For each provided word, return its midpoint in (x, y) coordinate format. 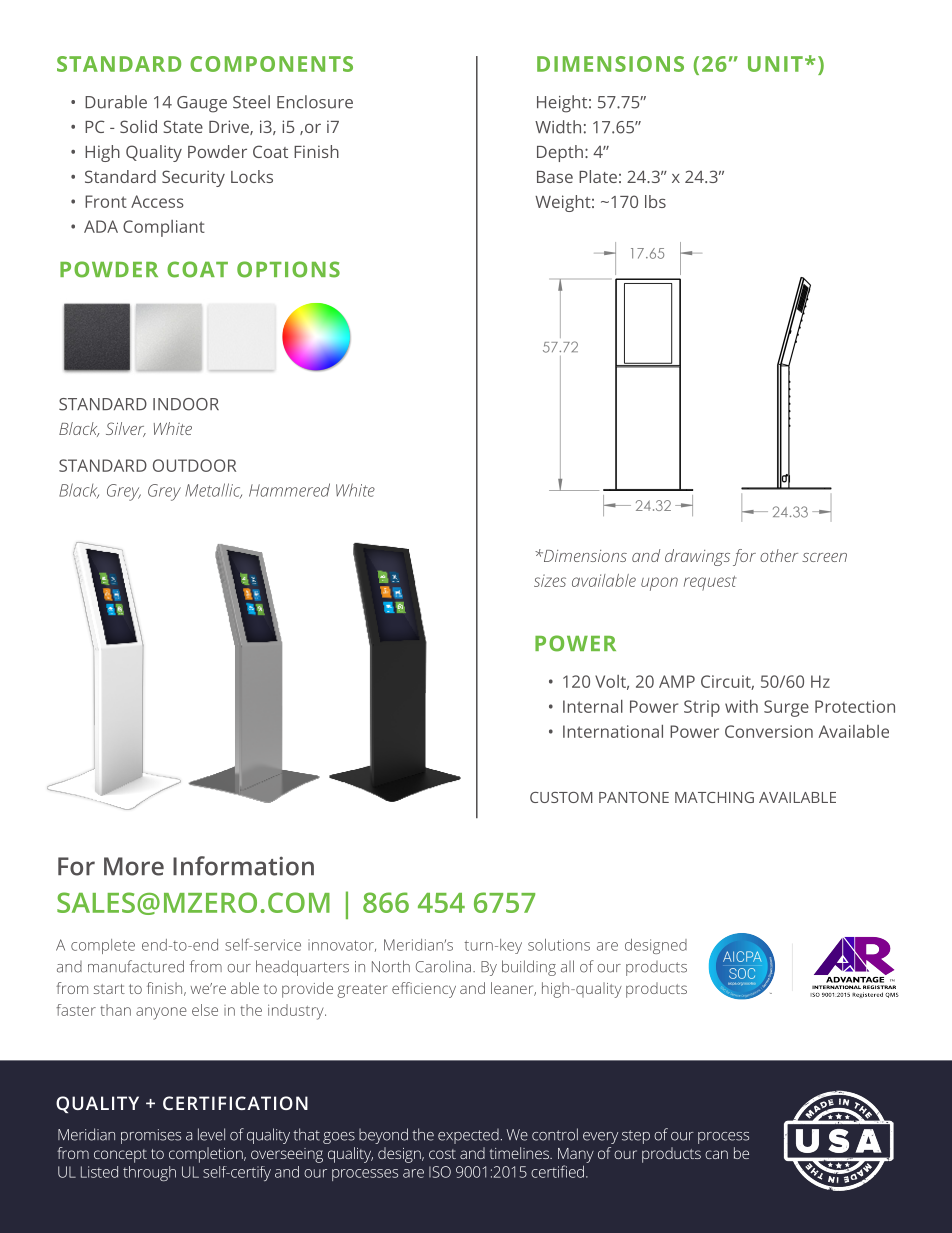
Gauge (202, 104)
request (710, 583)
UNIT (775, 64)
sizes (550, 580)
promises (151, 1136)
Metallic (213, 490)
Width (558, 127)
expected (468, 1136)
